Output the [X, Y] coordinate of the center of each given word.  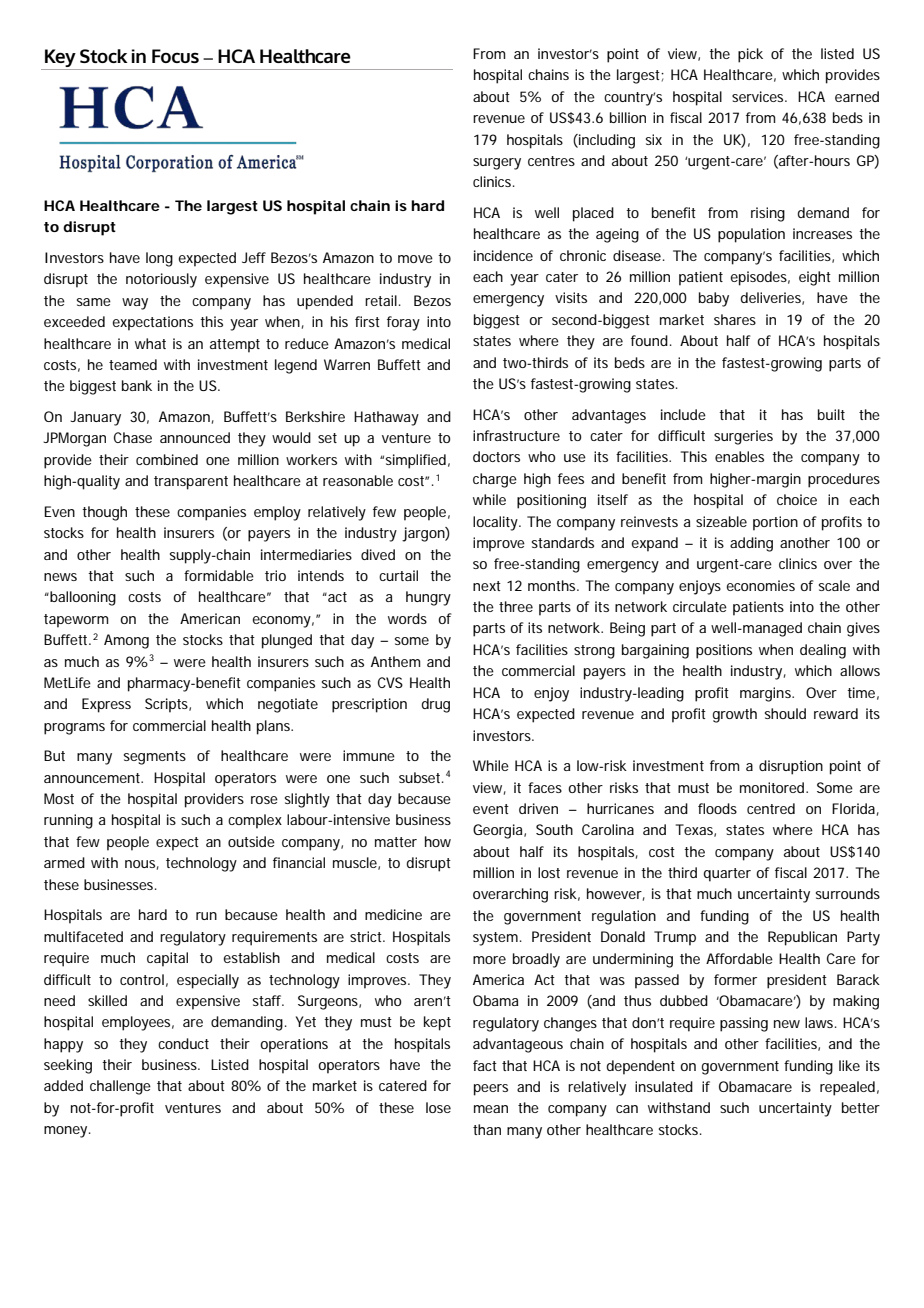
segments [155, 758]
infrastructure [516, 435]
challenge [120, 1087]
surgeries [743, 437]
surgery [497, 164]
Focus [175, 56]
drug [436, 705]
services [757, 96]
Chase [133, 437]
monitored [772, 787]
